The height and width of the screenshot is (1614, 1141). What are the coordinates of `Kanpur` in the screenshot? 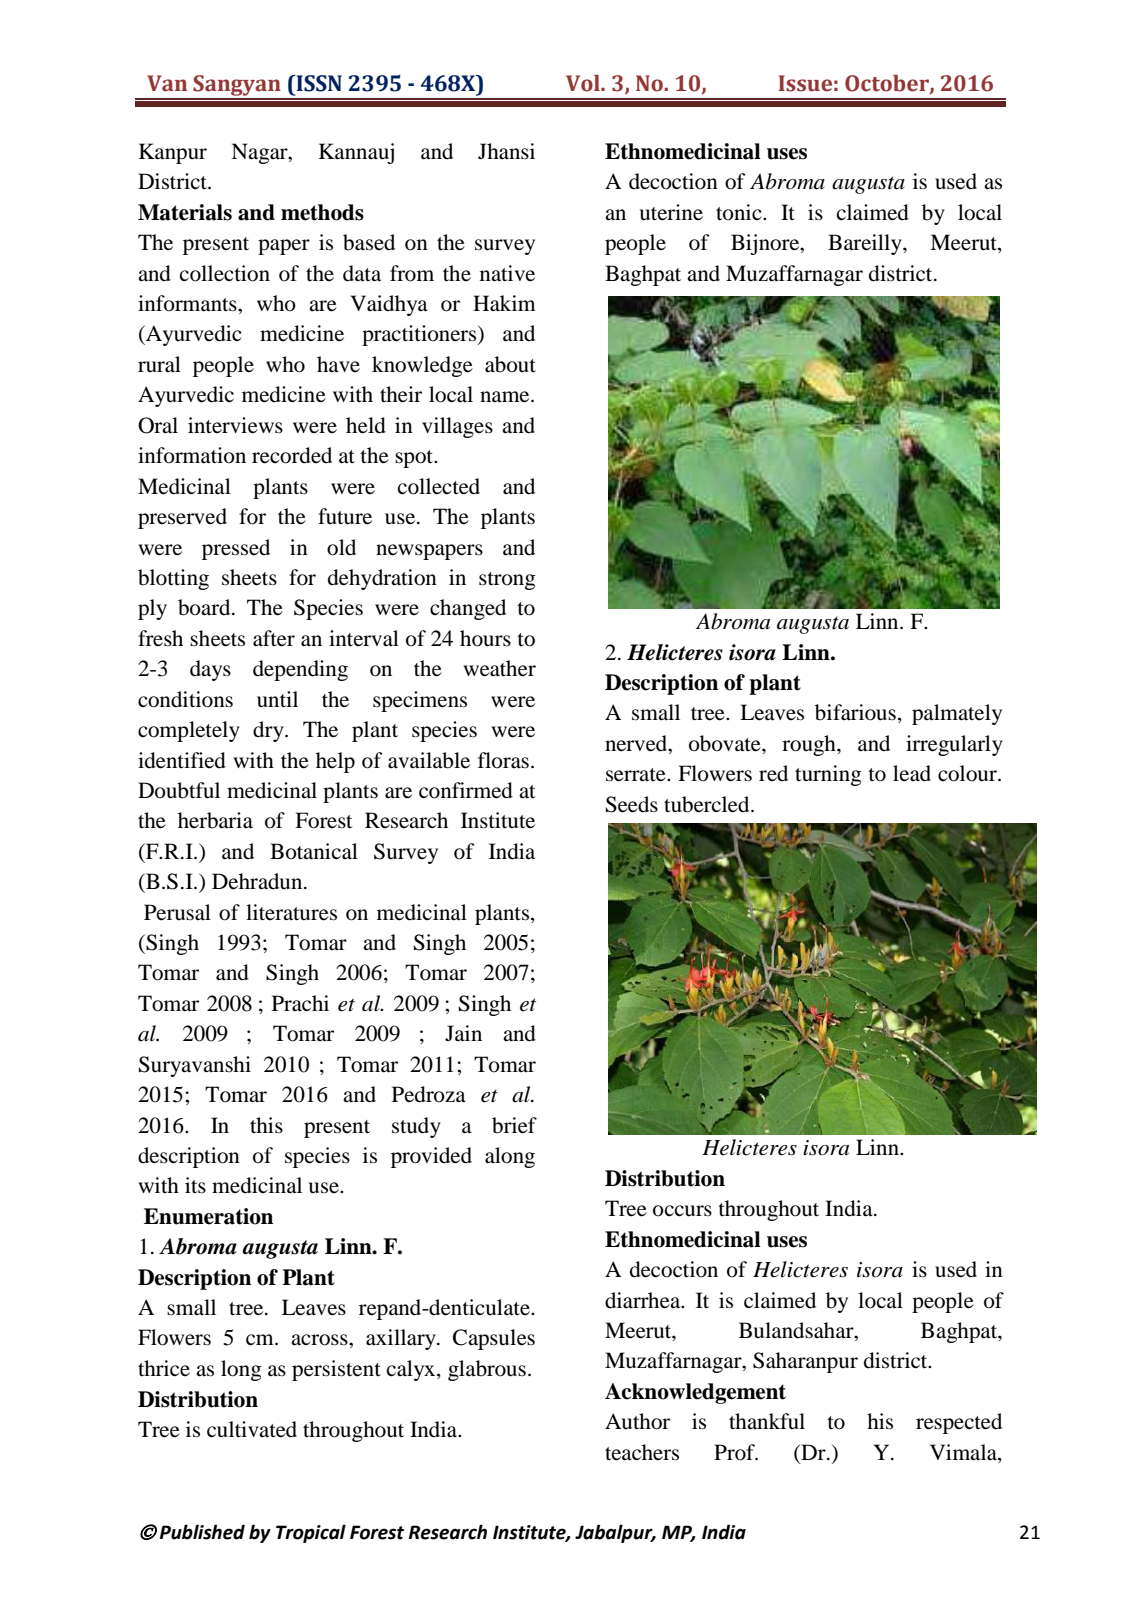 It's located at (173, 153).
